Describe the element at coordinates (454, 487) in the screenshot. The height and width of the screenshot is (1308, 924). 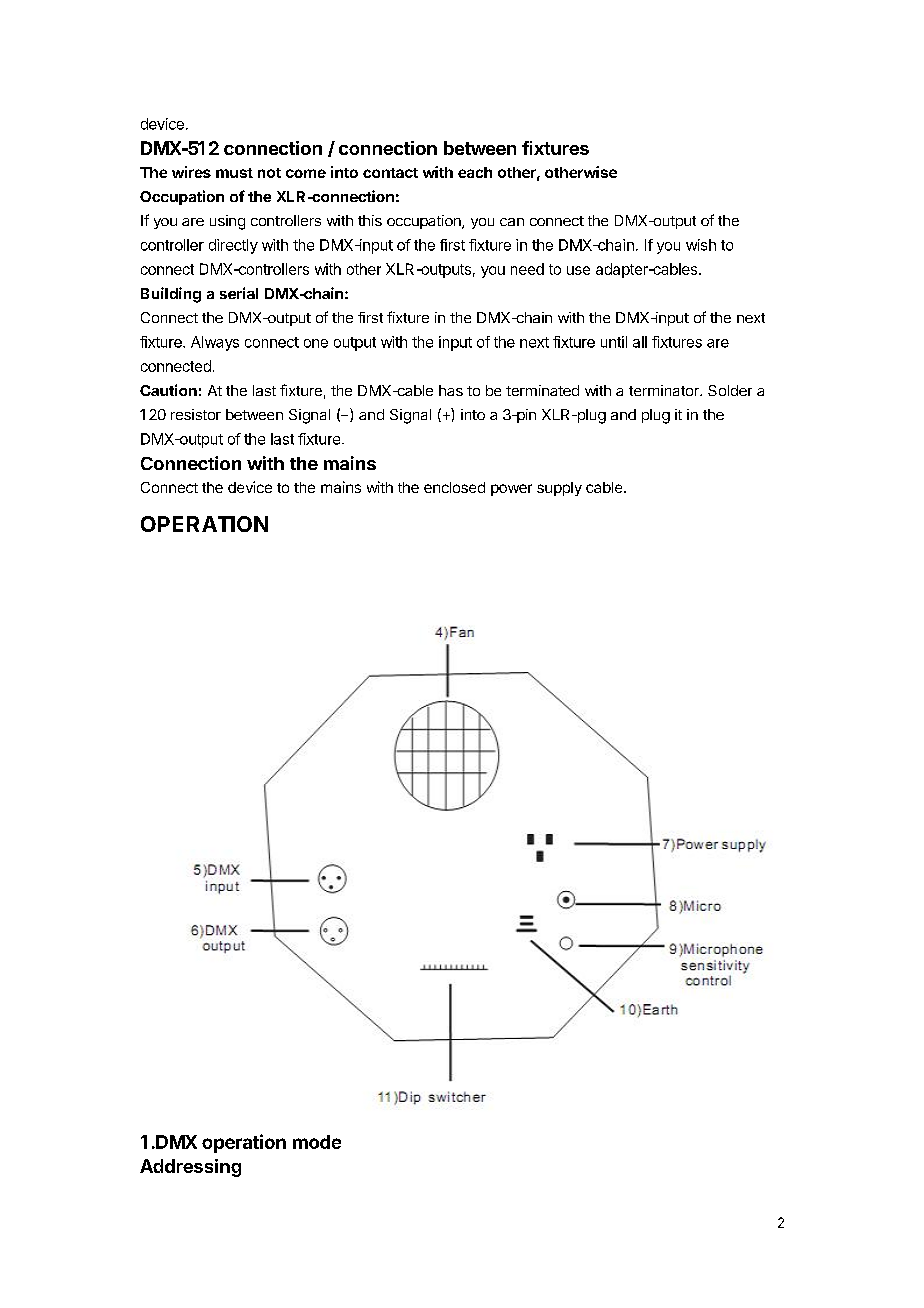
I see `enclosed` at that location.
